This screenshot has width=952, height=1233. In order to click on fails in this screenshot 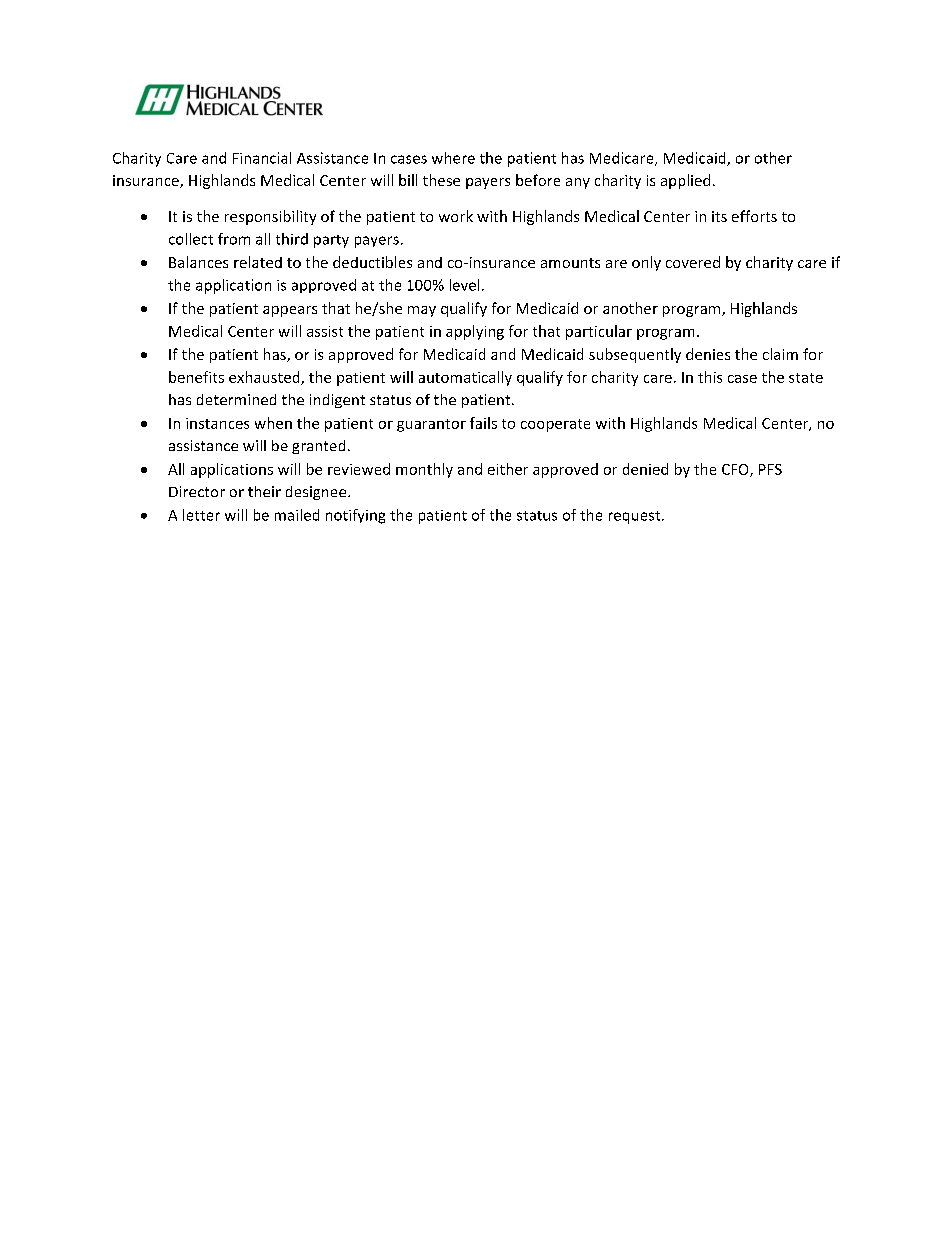, I will do `click(483, 423)`.
